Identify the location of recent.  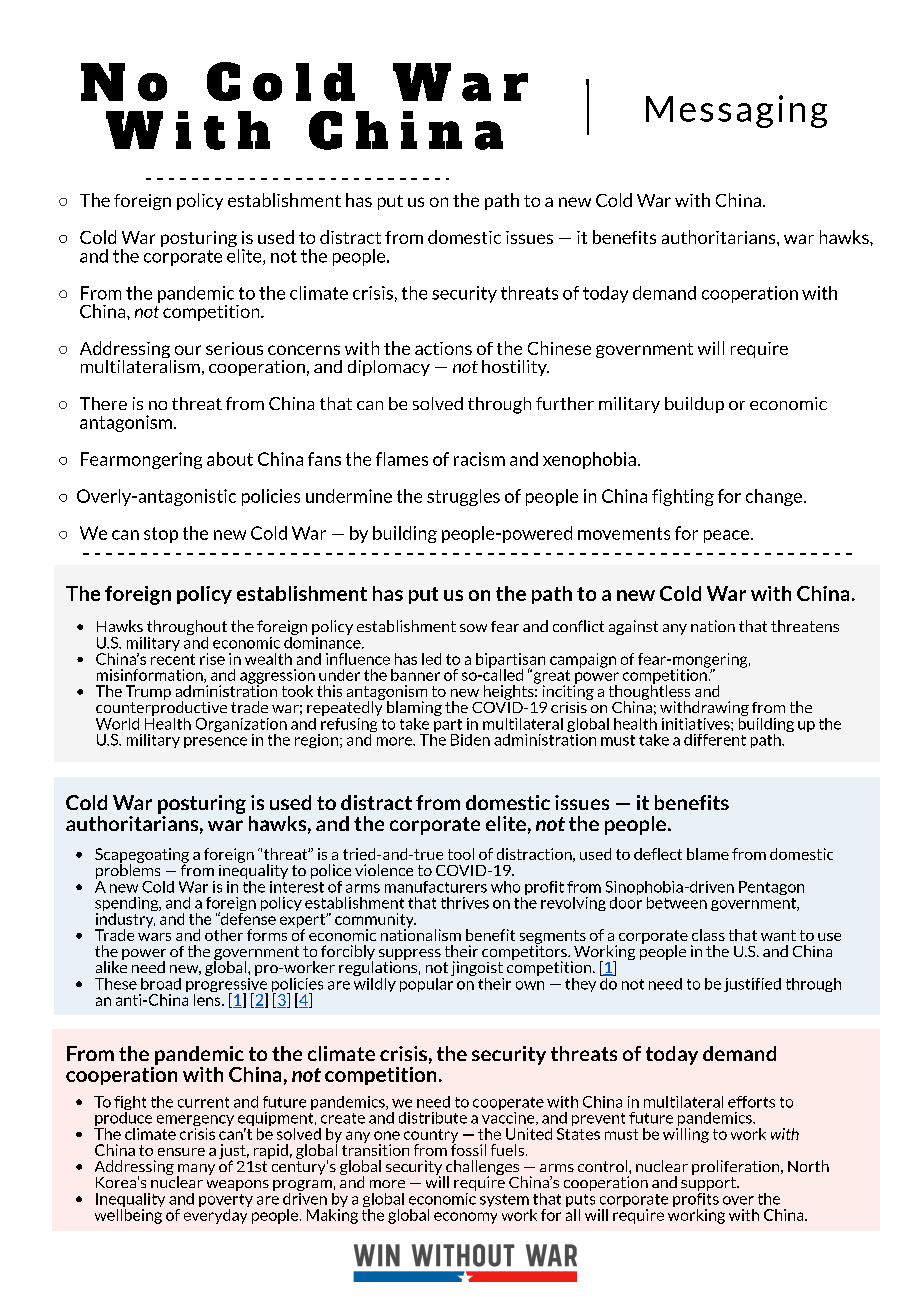
(173, 659).
